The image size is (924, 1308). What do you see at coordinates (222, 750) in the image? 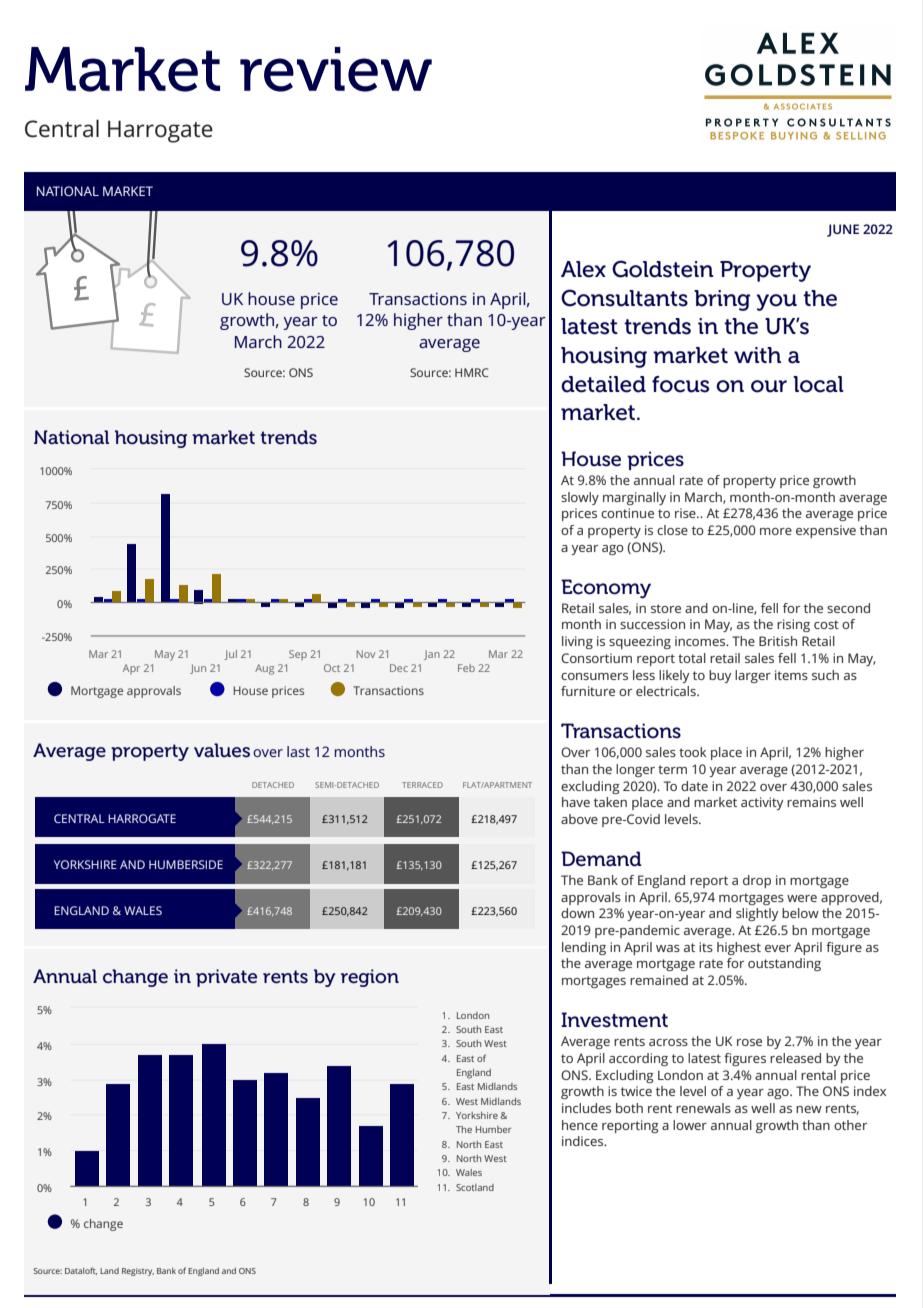
I see `values` at bounding box center [222, 750].
